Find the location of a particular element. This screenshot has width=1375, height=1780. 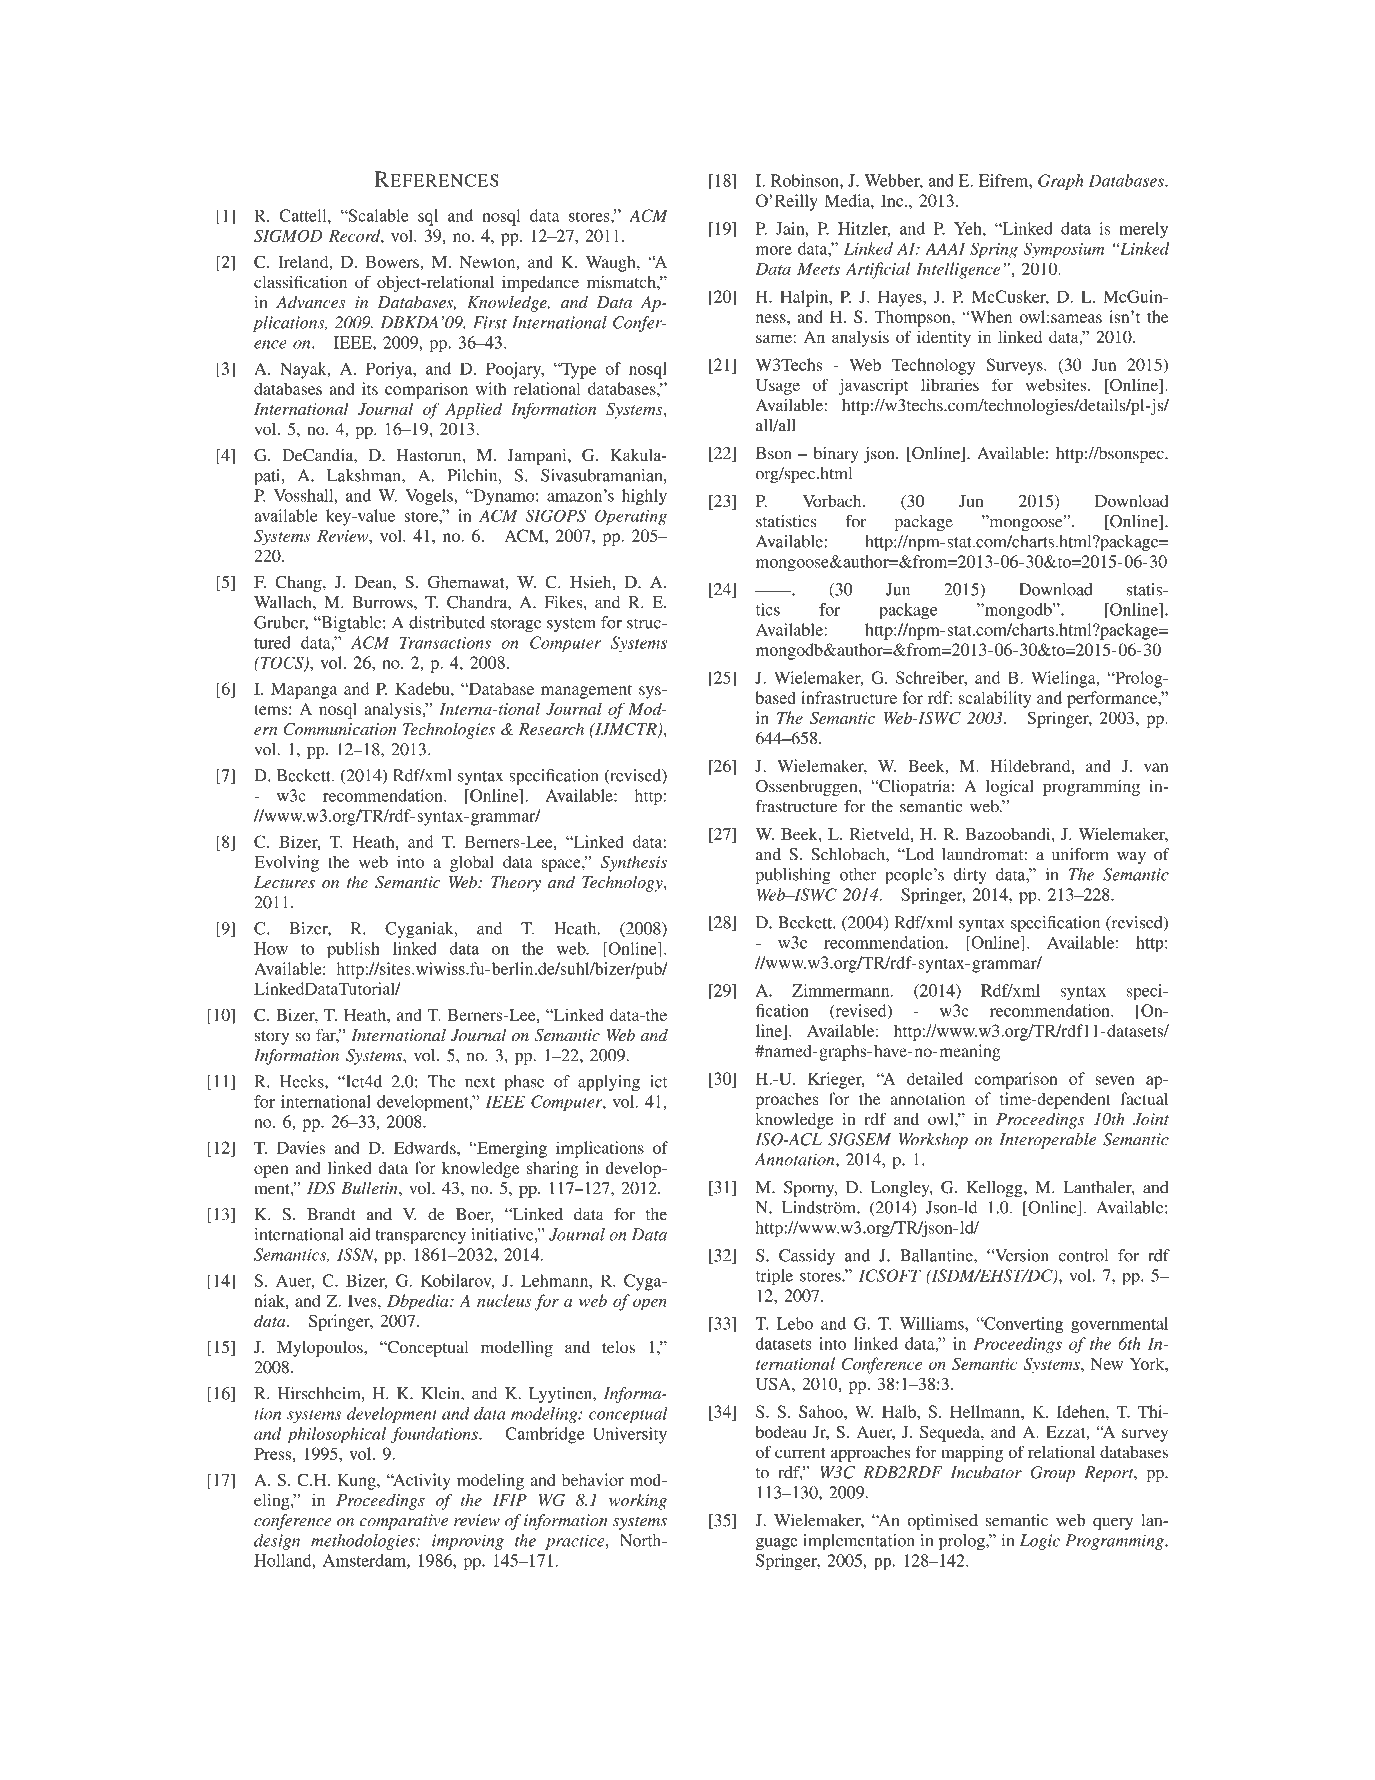

working is located at coordinates (638, 1502).
